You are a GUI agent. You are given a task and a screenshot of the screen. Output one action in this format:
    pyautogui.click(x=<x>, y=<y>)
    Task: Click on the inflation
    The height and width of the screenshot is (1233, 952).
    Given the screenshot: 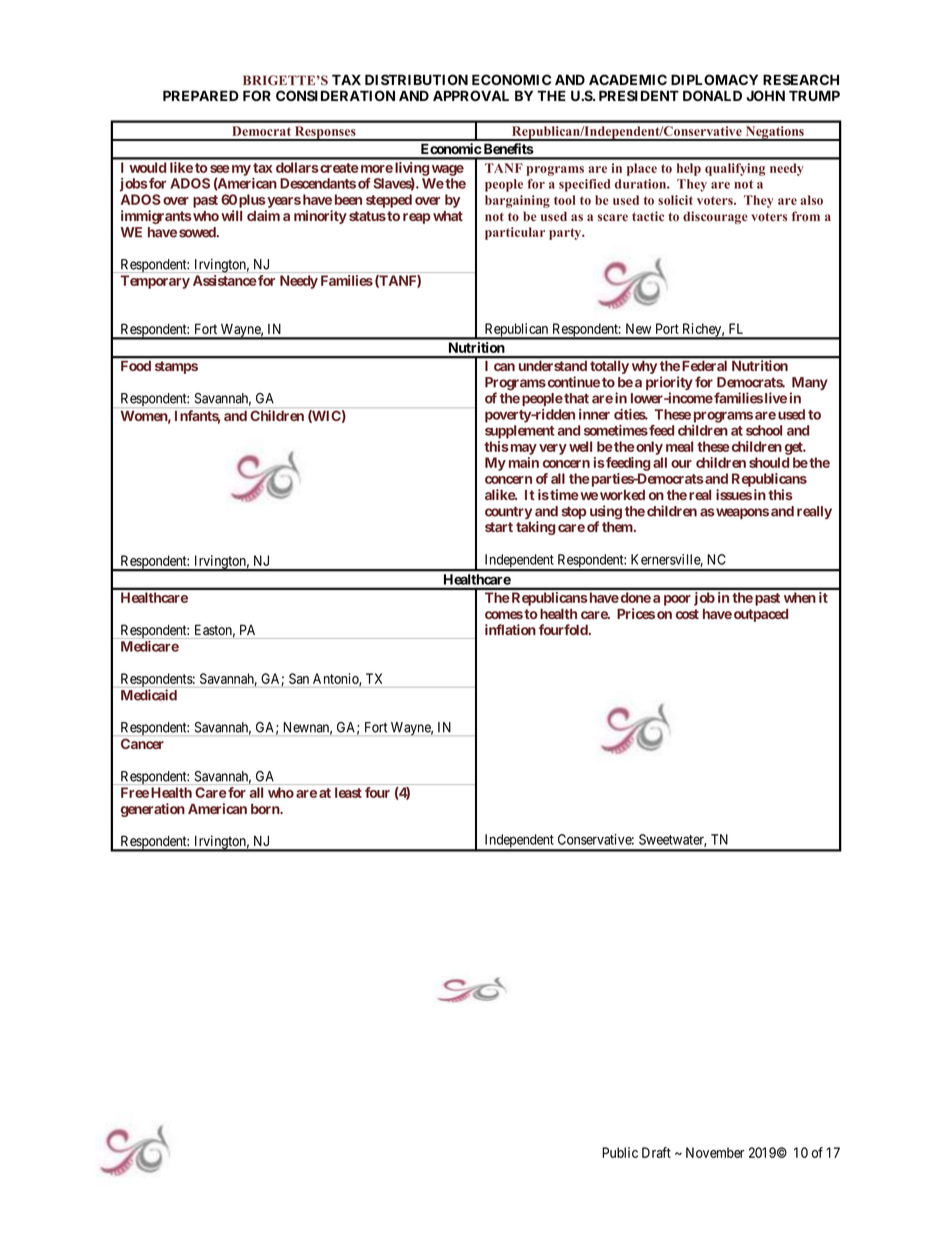 What is the action you would take?
    pyautogui.click(x=510, y=629)
